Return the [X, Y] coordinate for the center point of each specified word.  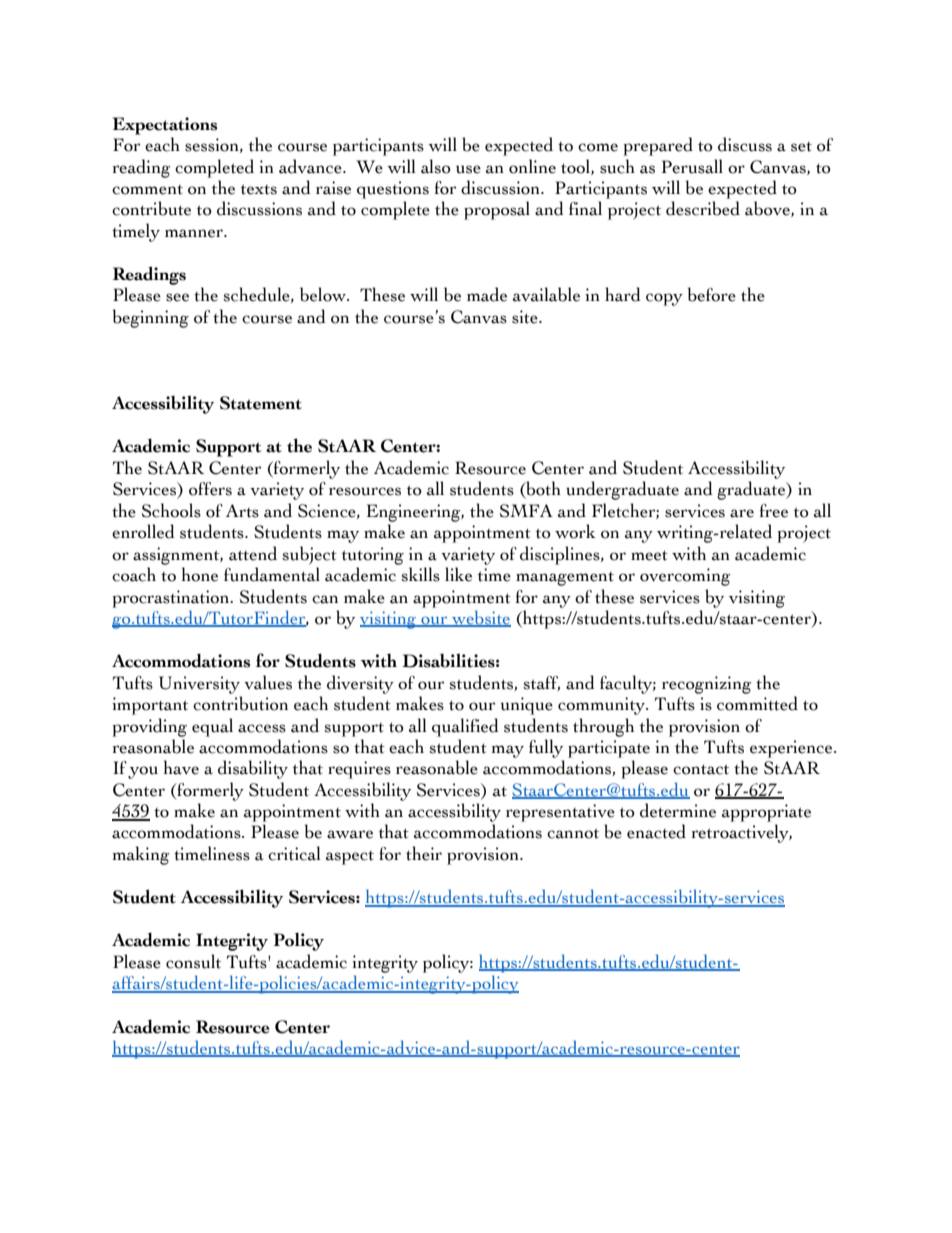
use [468, 169]
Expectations [165, 126]
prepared [658, 146]
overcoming [685, 577]
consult [193, 961]
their [424, 853]
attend [253, 553]
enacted [656, 831]
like [458, 574]
